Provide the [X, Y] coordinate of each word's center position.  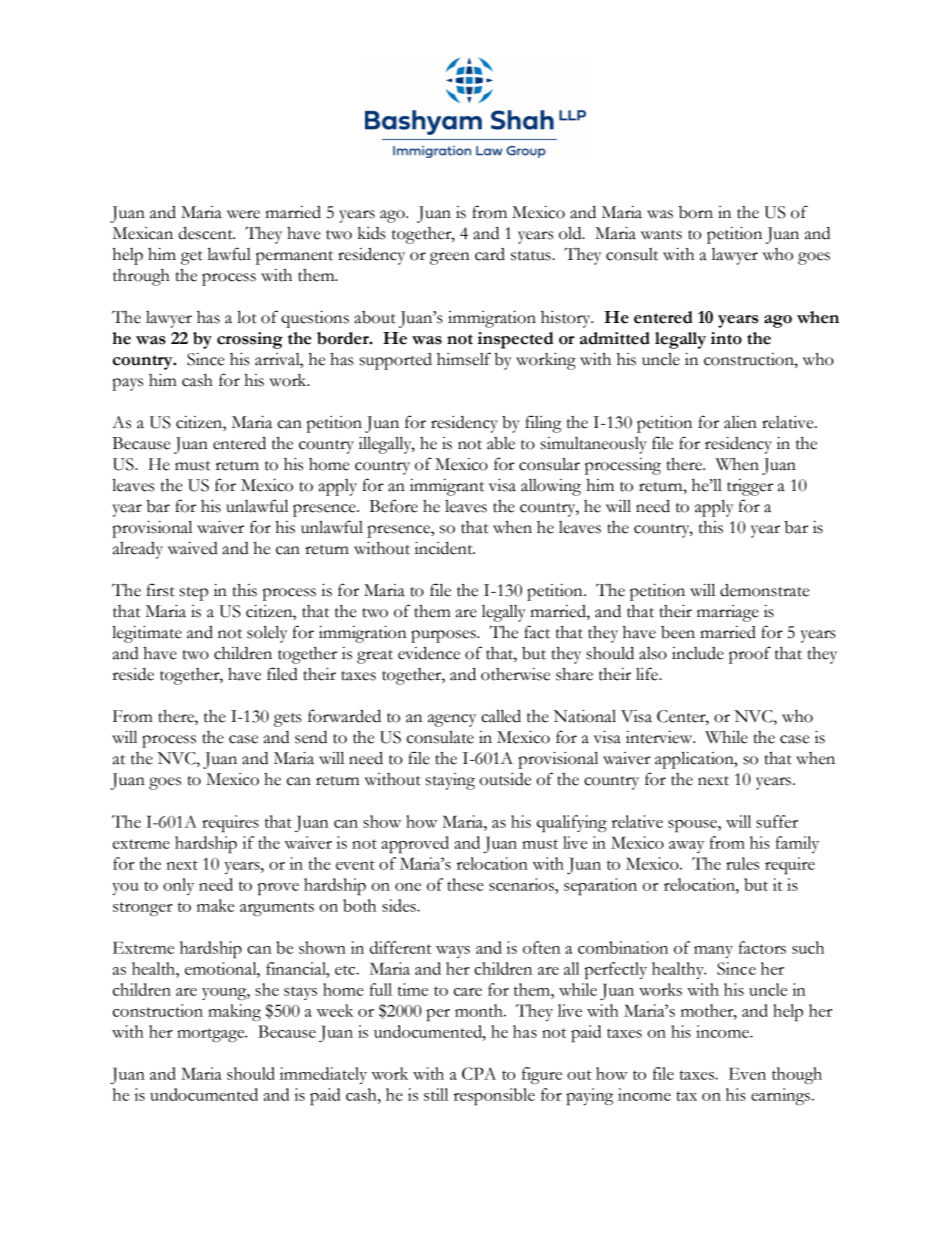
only [178, 886]
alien [740, 422]
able [501, 443]
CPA [479, 1073]
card [490, 254]
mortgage [212, 1035]
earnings [780, 1096]
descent [206, 233]
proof [750, 655]
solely [267, 634]
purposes [444, 636]
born [696, 212]
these [465, 884]
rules [742, 863]
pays [127, 384]
